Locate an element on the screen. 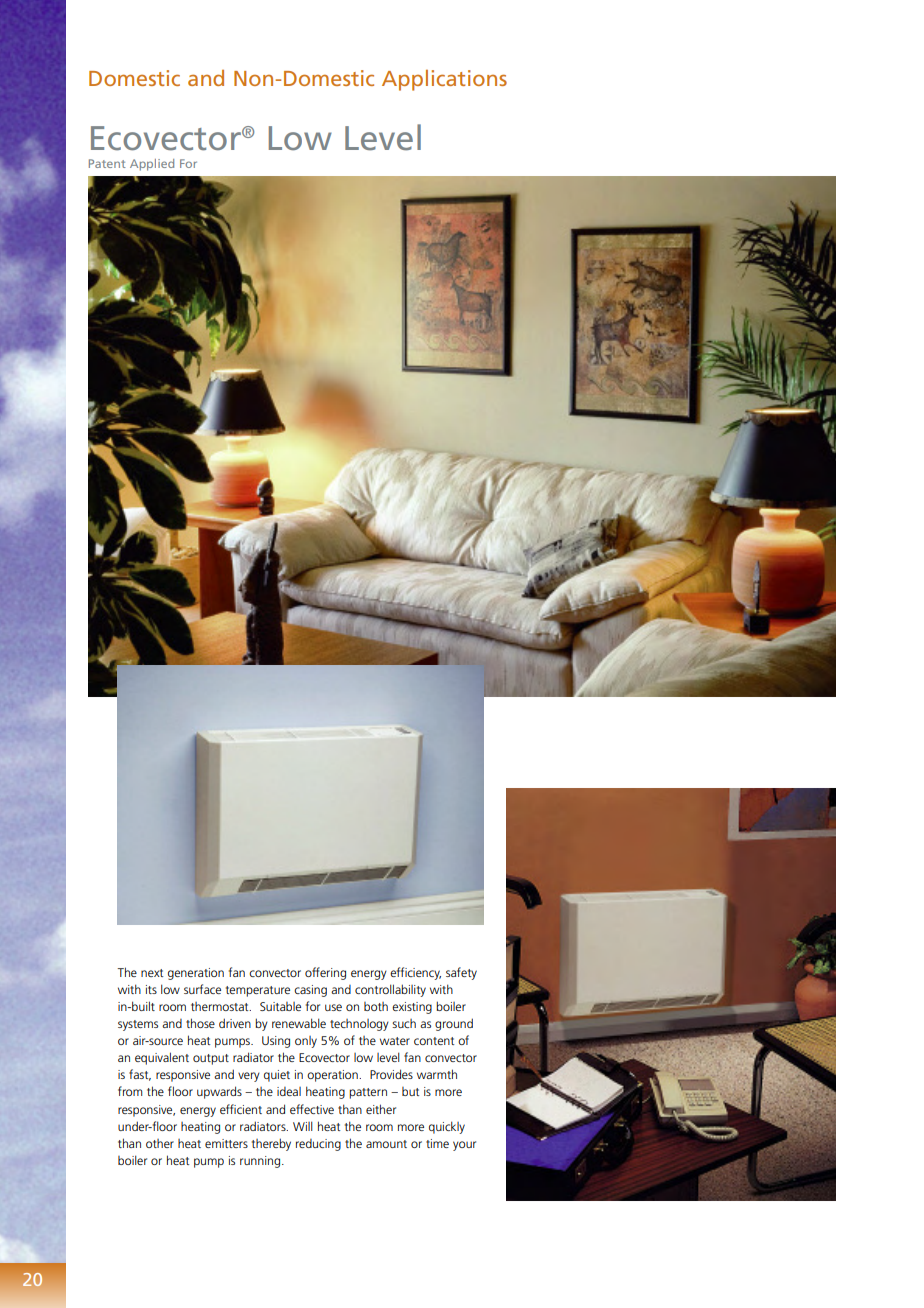 The image size is (924, 1308). temperature is located at coordinates (258, 991).
